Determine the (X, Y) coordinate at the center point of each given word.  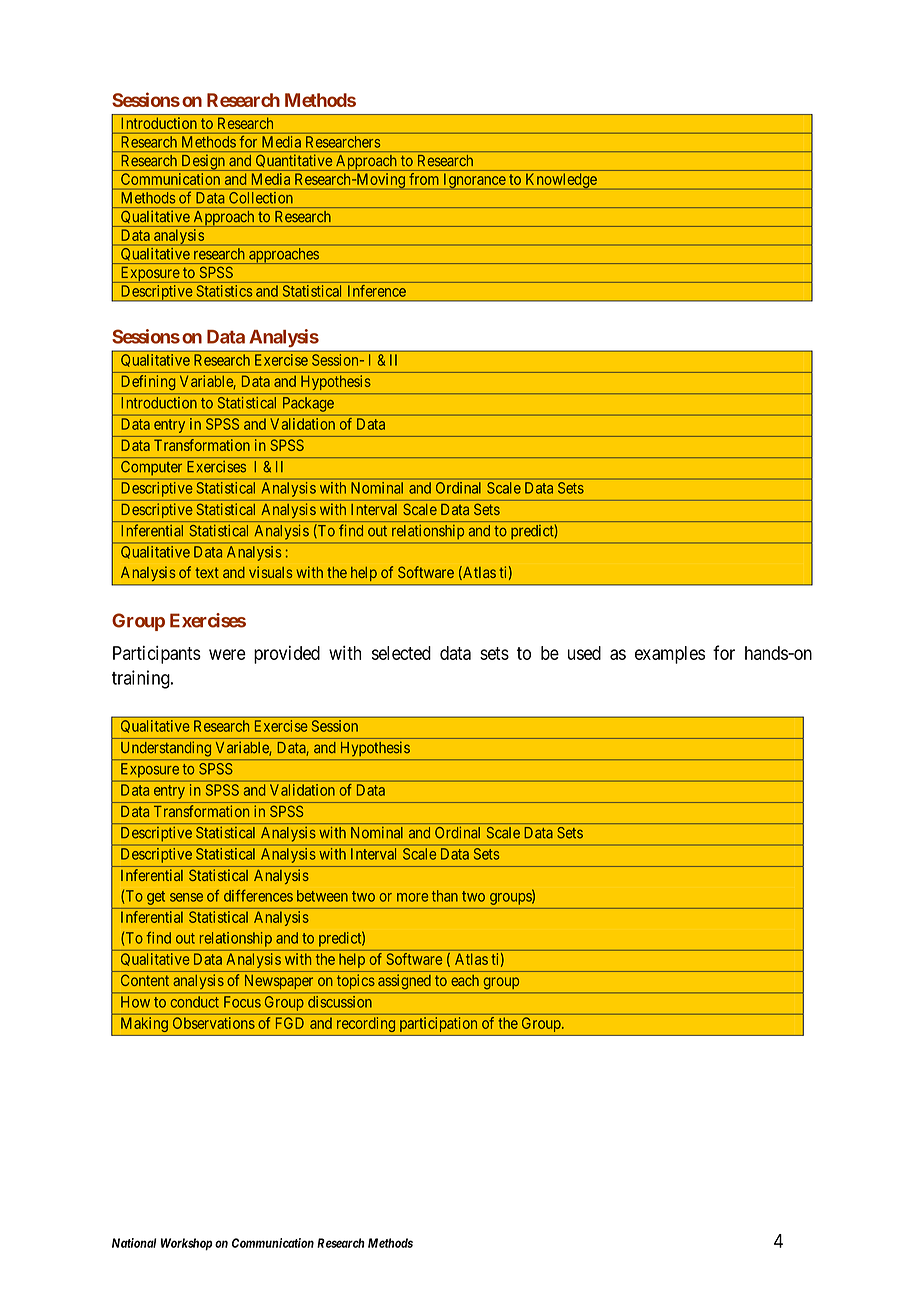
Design (203, 163)
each (465, 980)
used (584, 653)
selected (401, 653)
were (227, 654)
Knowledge (561, 181)
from (424, 179)
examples (670, 655)
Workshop (187, 1244)
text (207, 572)
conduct (195, 1002)
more (412, 897)
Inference (377, 291)
